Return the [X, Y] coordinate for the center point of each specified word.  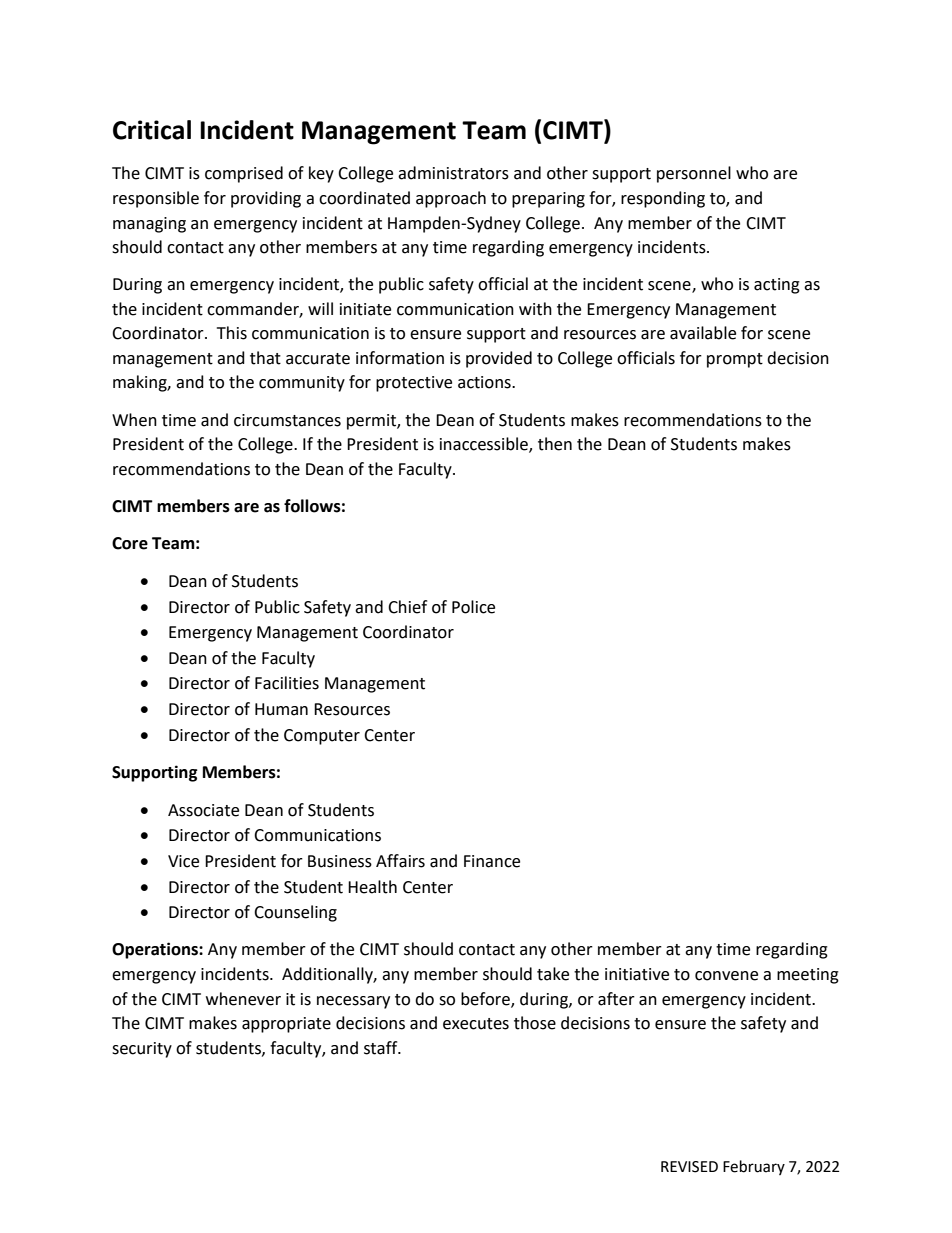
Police [473, 607]
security [142, 1050]
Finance [492, 861]
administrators [453, 173]
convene [726, 976]
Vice [183, 861]
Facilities [287, 683]
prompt [735, 360]
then [555, 444]
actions [485, 382]
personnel [694, 174]
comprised [244, 174]
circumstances [287, 420]
